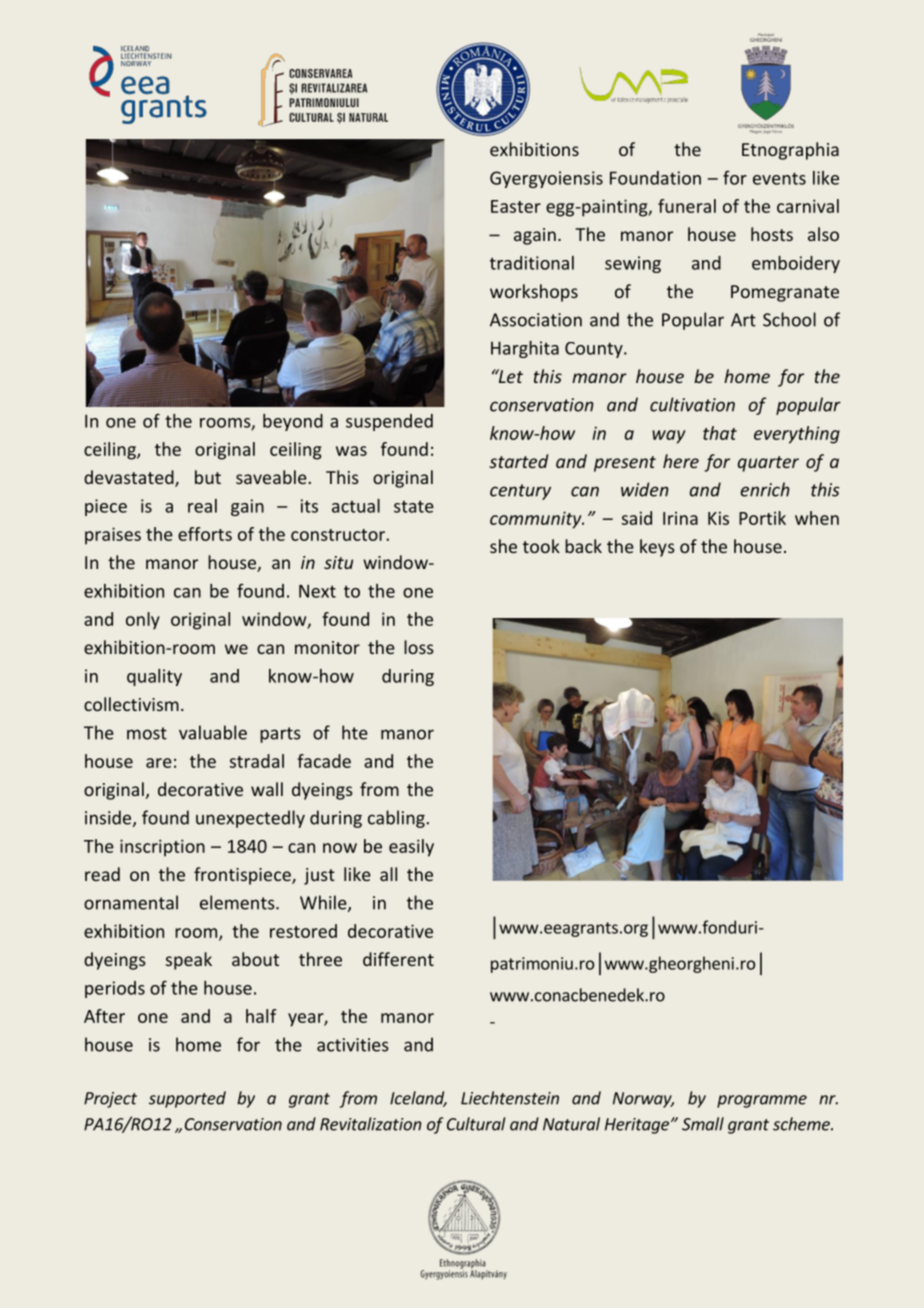 The width and height of the screenshot is (924, 1308). I want to click on inscription, so click(162, 848).
